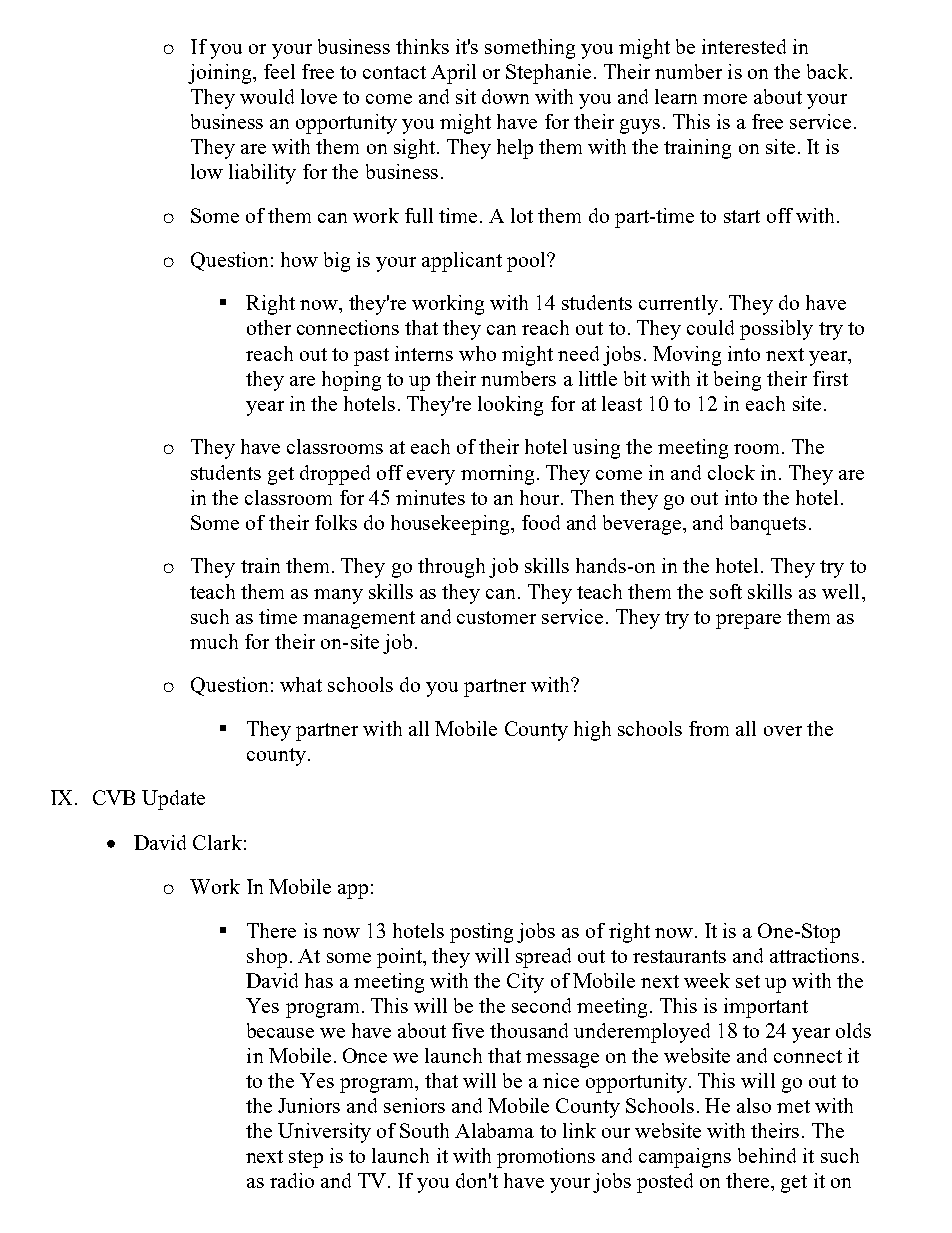  Describe the element at coordinates (335, 475) in the image. I see `dropped` at that location.
